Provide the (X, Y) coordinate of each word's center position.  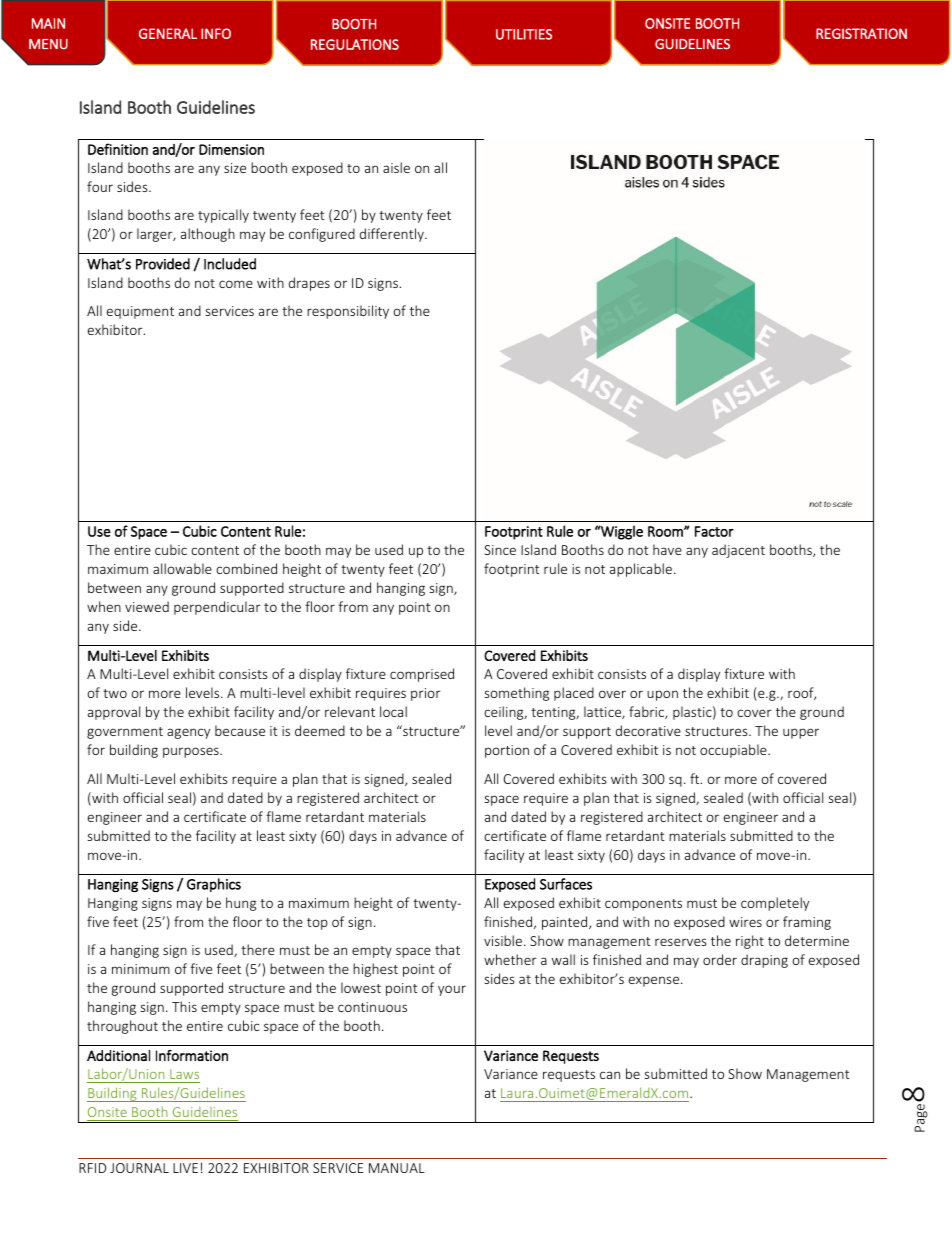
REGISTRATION (861, 33)
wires (745, 922)
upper (801, 733)
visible (504, 940)
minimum (141, 969)
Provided (163, 264)
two (115, 693)
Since (500, 550)
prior (426, 694)
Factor (714, 531)
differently (393, 235)
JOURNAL (139, 1168)
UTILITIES (524, 34)
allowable (182, 568)
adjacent (738, 551)
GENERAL (168, 33)
